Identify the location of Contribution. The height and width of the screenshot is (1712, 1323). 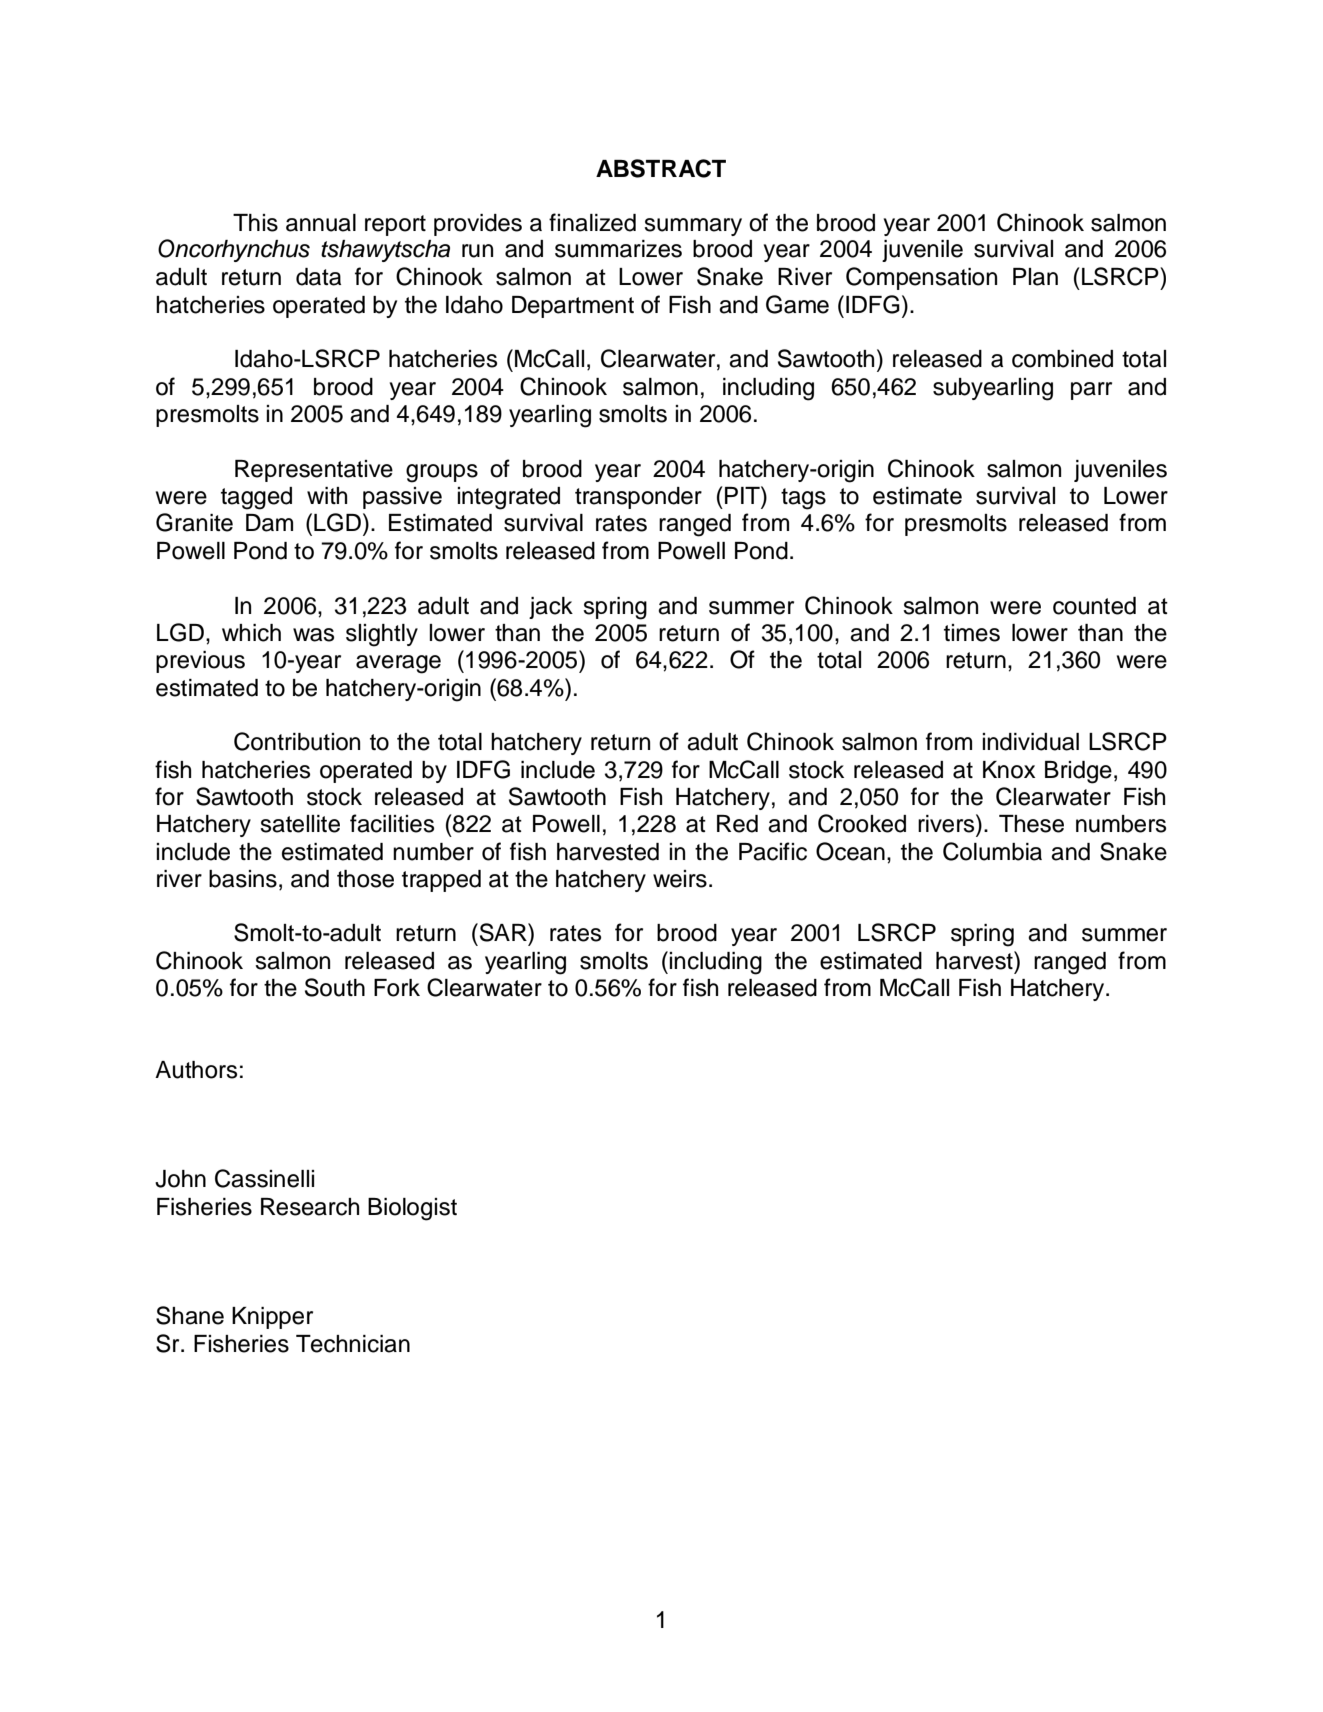
(297, 741).
